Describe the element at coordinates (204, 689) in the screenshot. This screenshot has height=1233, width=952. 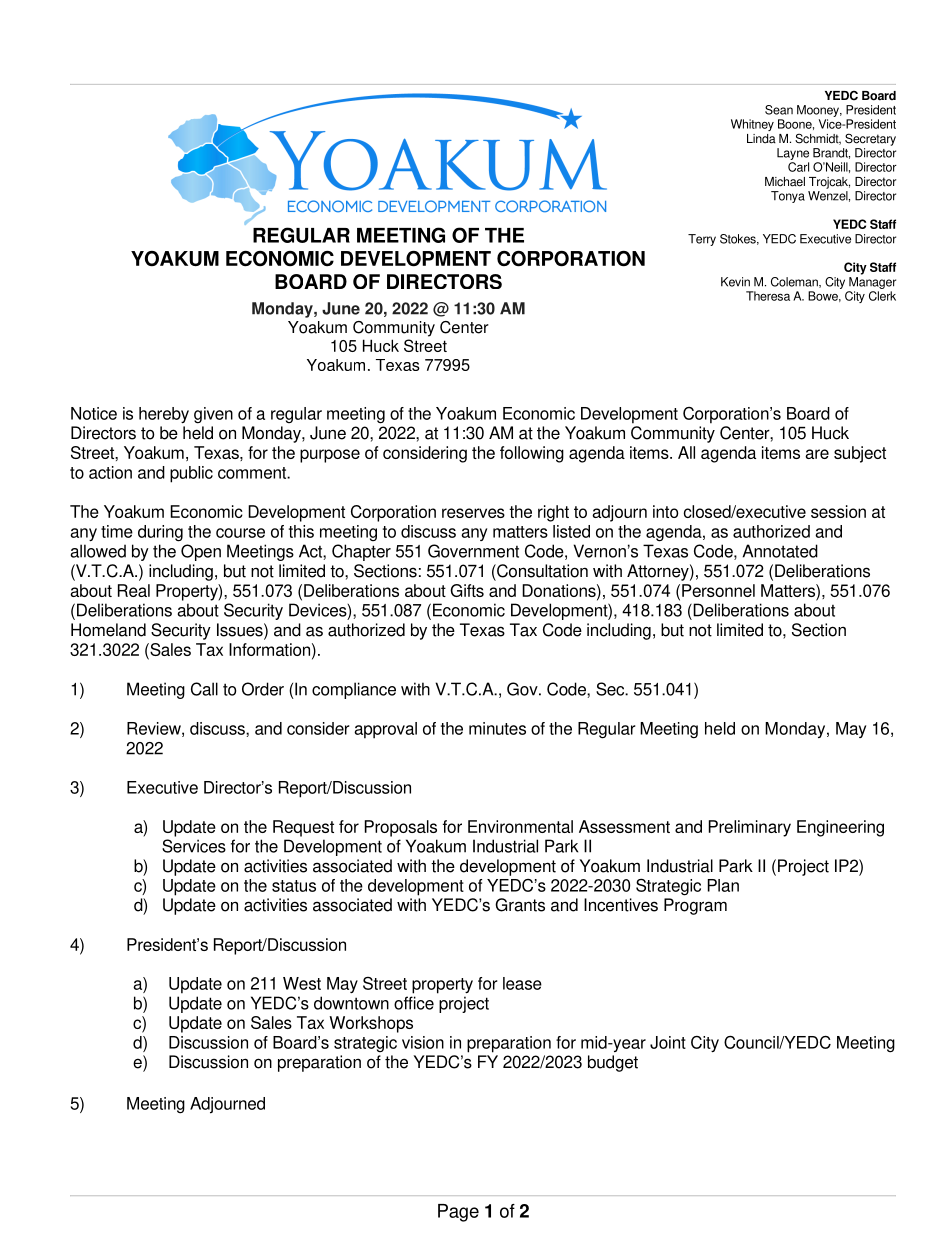
I see `Call` at that location.
